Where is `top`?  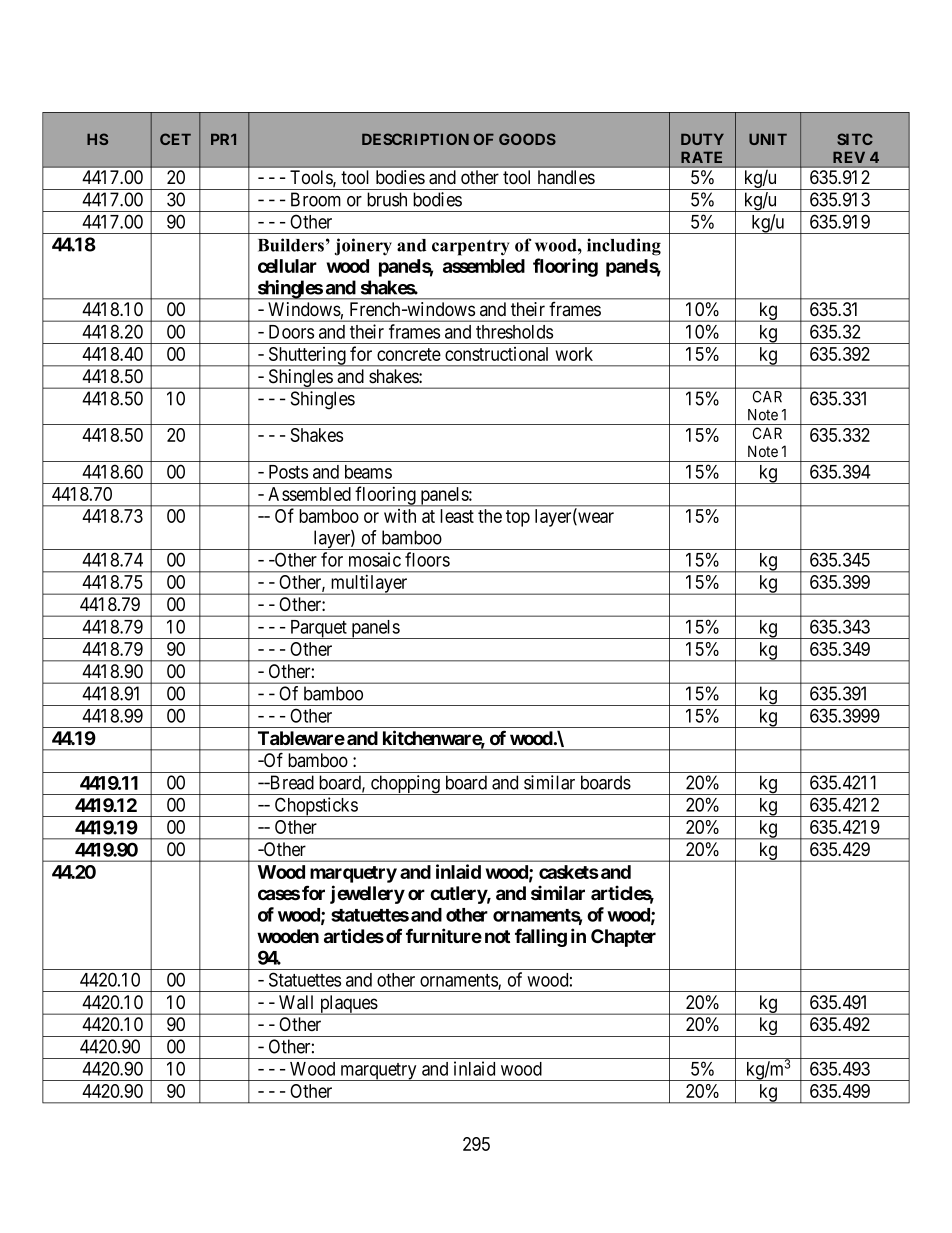
top is located at coordinates (518, 518).
